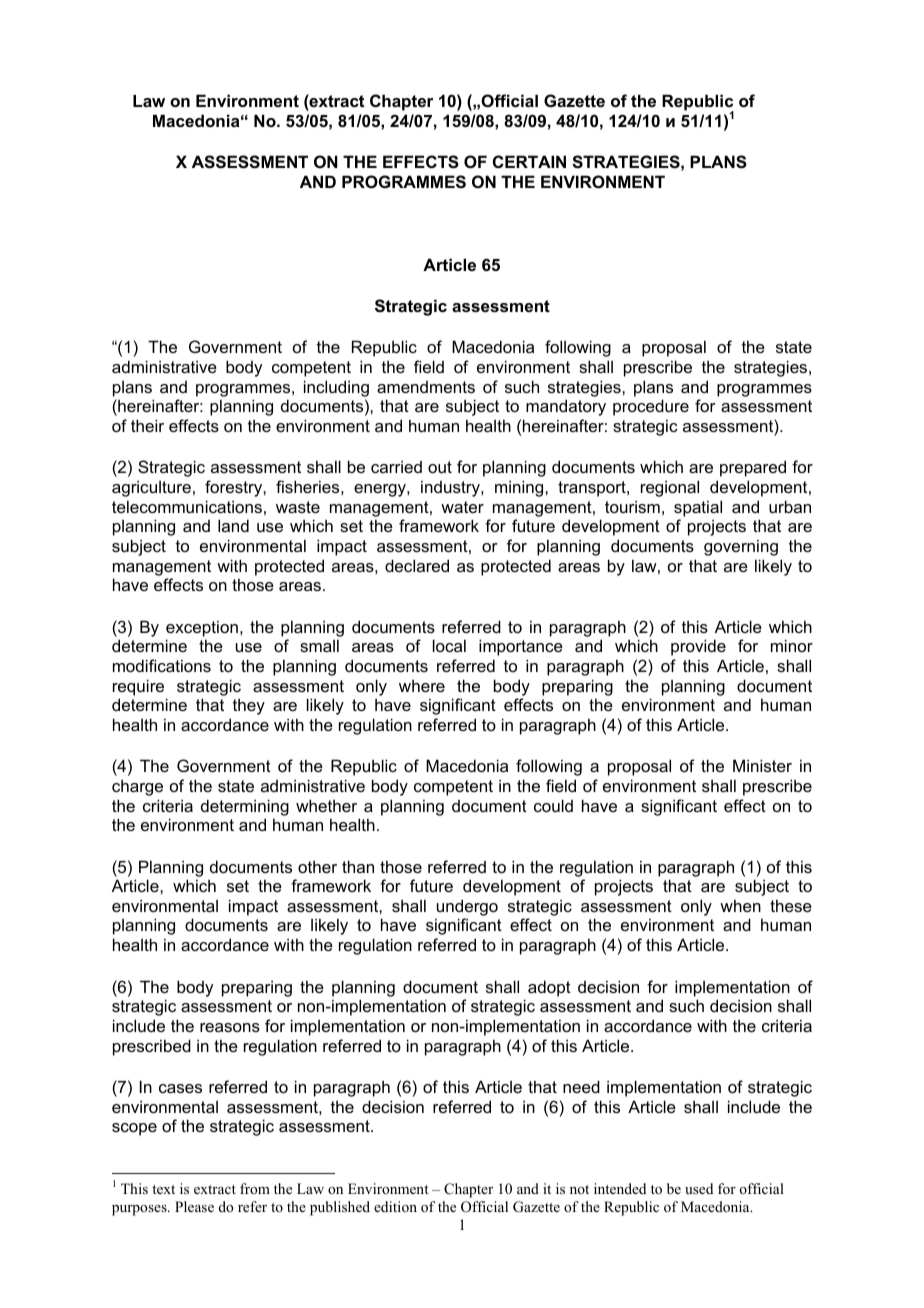  Describe the element at coordinates (230, 1027) in the document. I see `reasons` at that location.
